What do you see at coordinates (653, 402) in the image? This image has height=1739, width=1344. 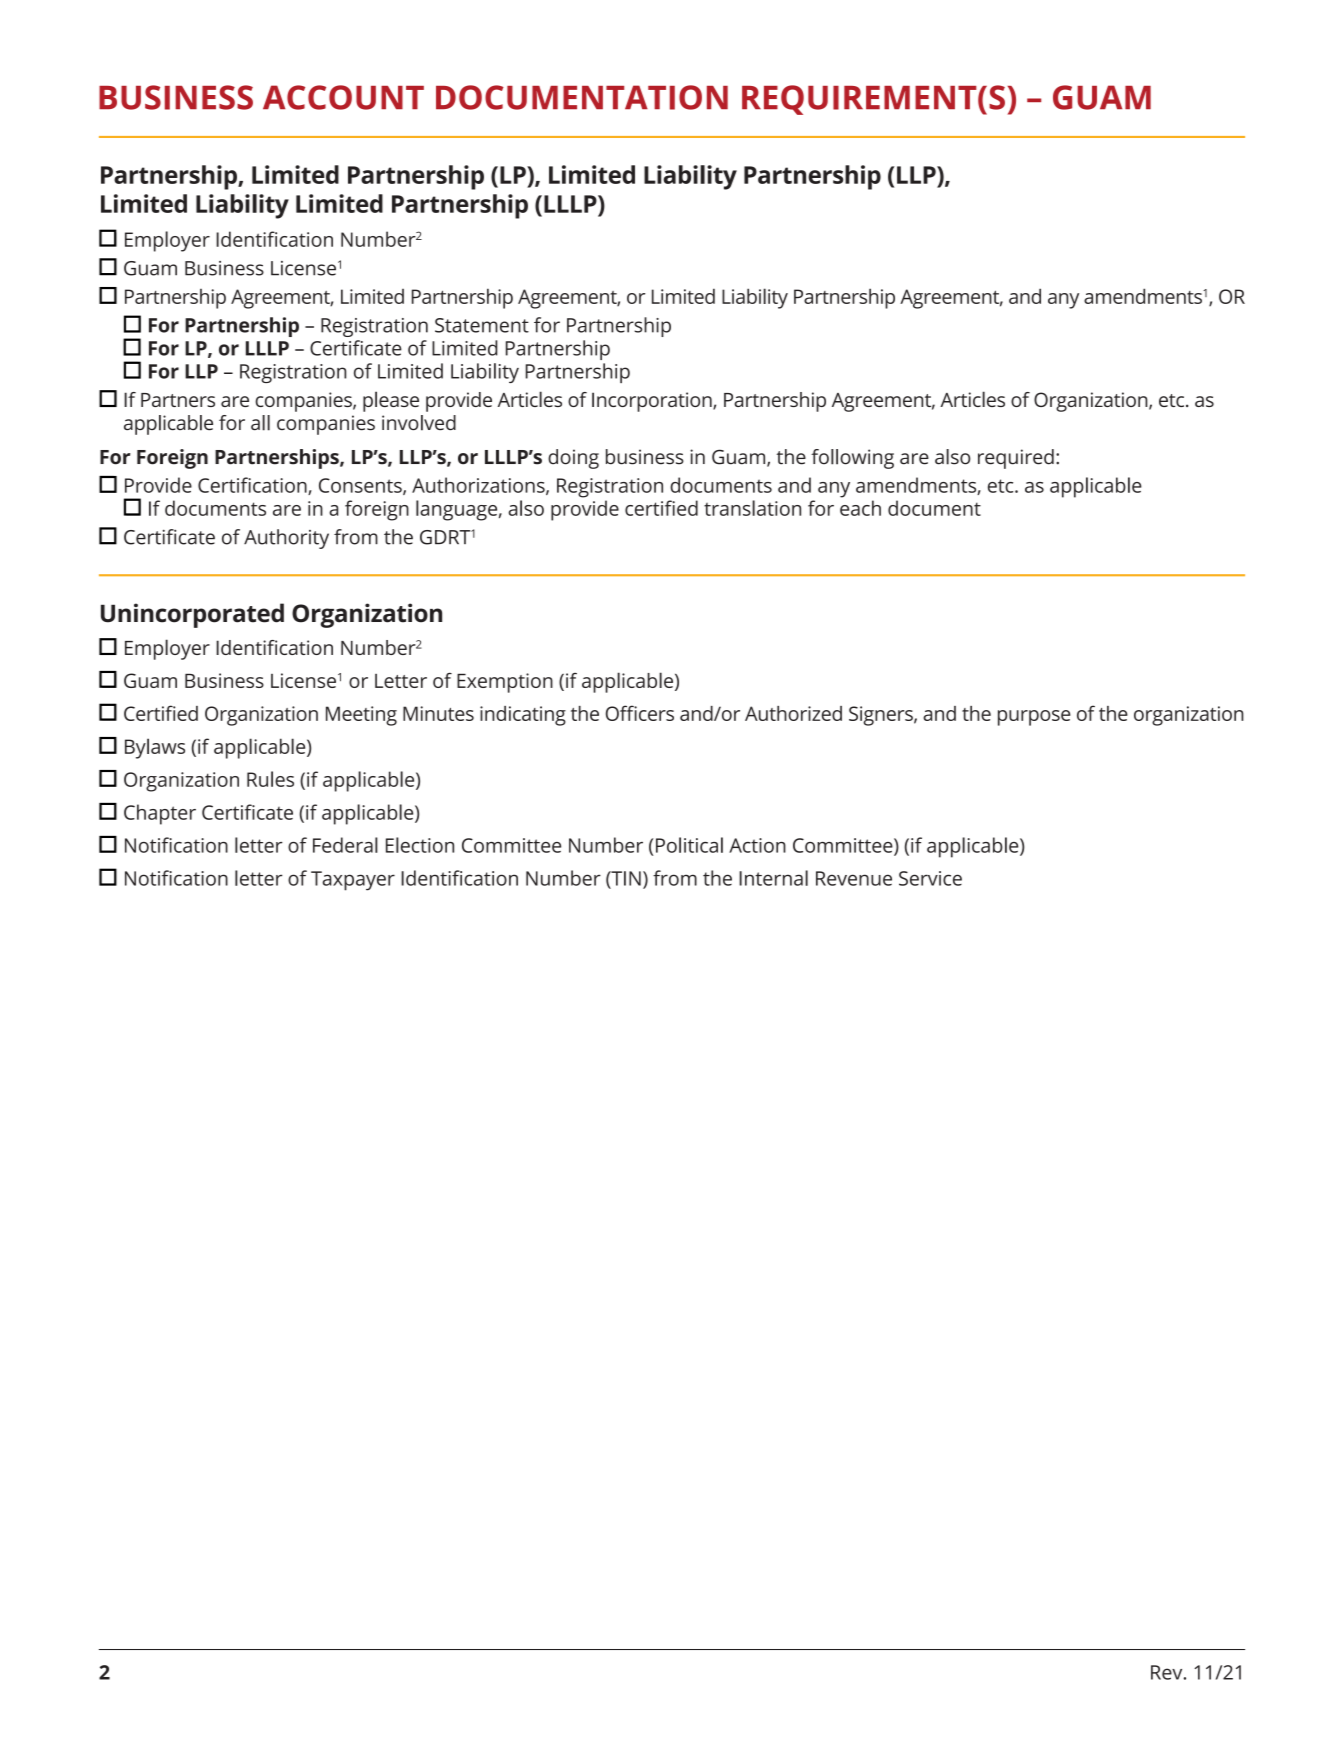 I see `Incorporation` at bounding box center [653, 402].
